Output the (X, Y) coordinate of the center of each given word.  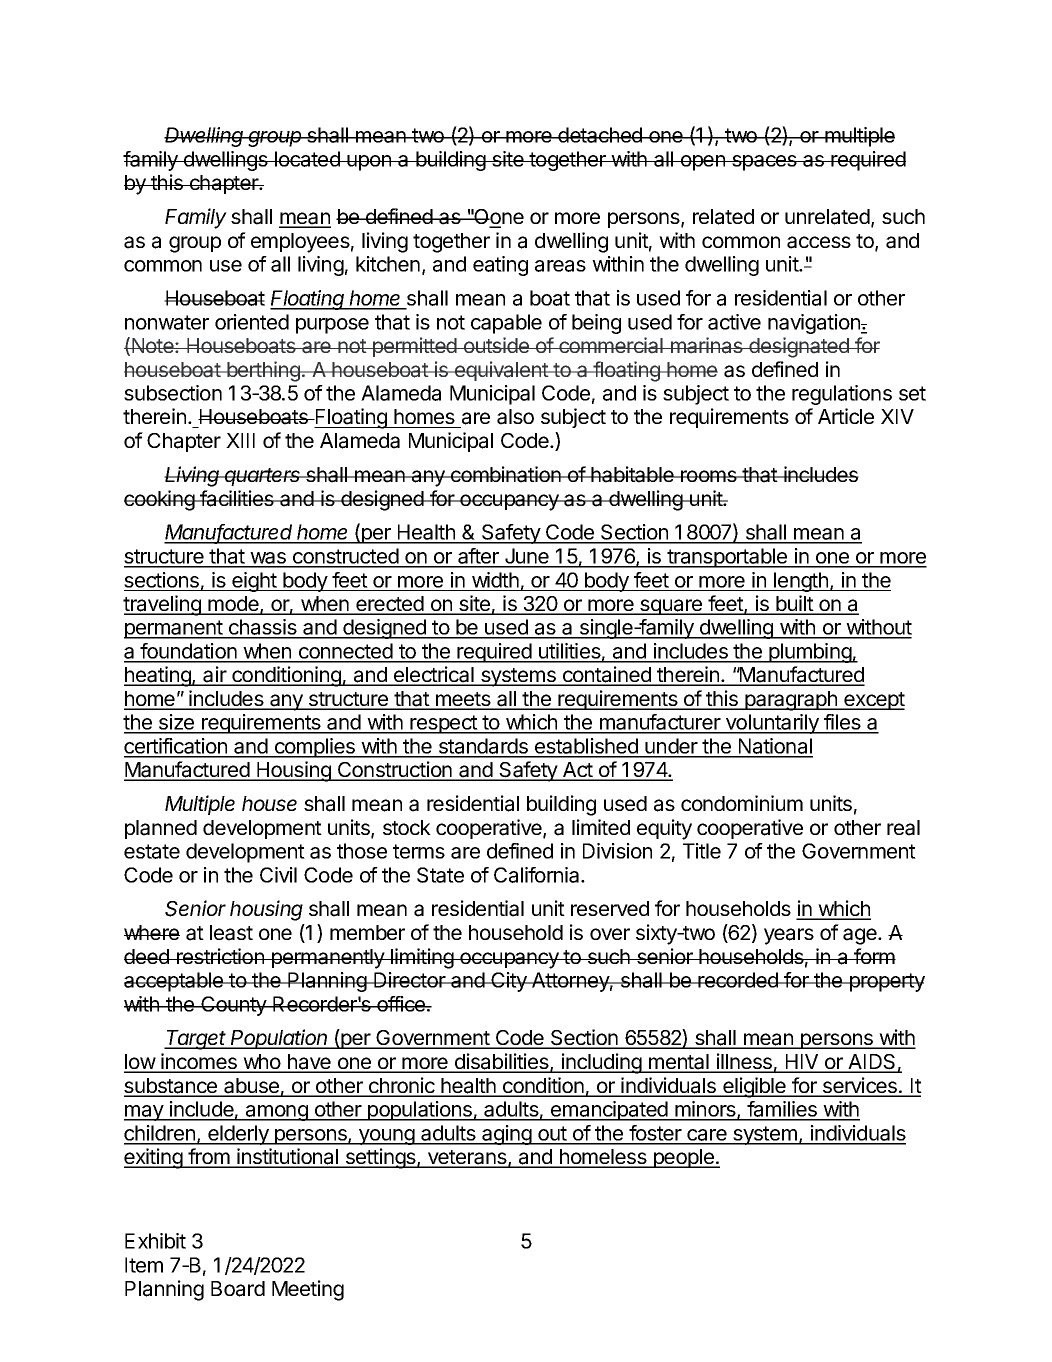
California (538, 875)
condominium (742, 803)
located (307, 159)
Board (238, 1289)
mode (233, 605)
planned (161, 829)
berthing (263, 371)
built (794, 604)
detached (600, 135)
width (495, 580)
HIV (802, 1063)
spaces (764, 163)
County (233, 1006)
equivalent (501, 371)
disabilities (501, 1062)
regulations (842, 395)
